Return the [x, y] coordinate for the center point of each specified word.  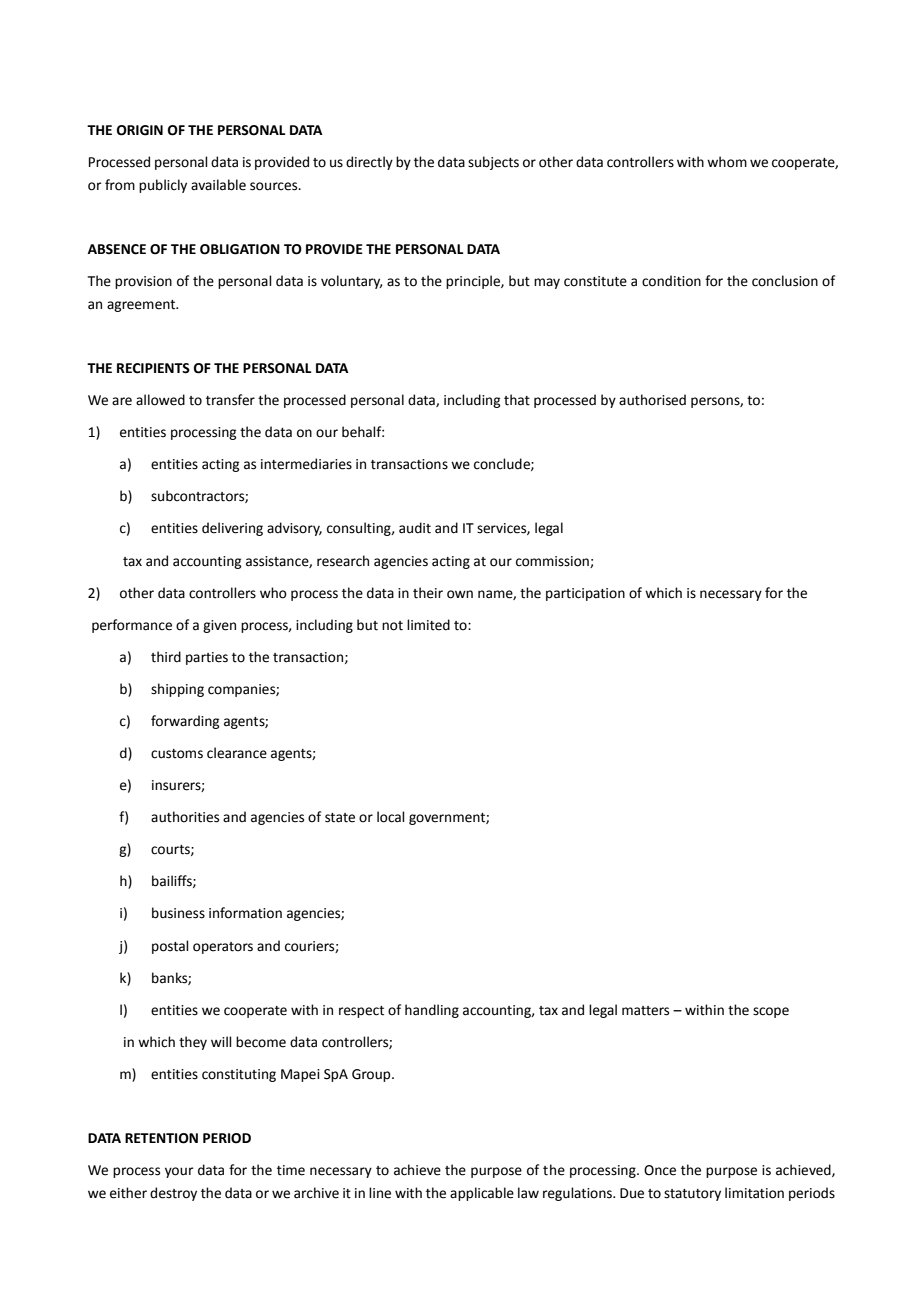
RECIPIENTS [153, 368]
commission [553, 562]
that [517, 400]
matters [645, 1011]
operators [223, 948]
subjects [493, 163]
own [460, 594]
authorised [652, 400]
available [218, 185]
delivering [232, 529]
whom [727, 162]
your [179, 1172]
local [391, 817]
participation [585, 594]
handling [432, 1011]
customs [177, 754]
